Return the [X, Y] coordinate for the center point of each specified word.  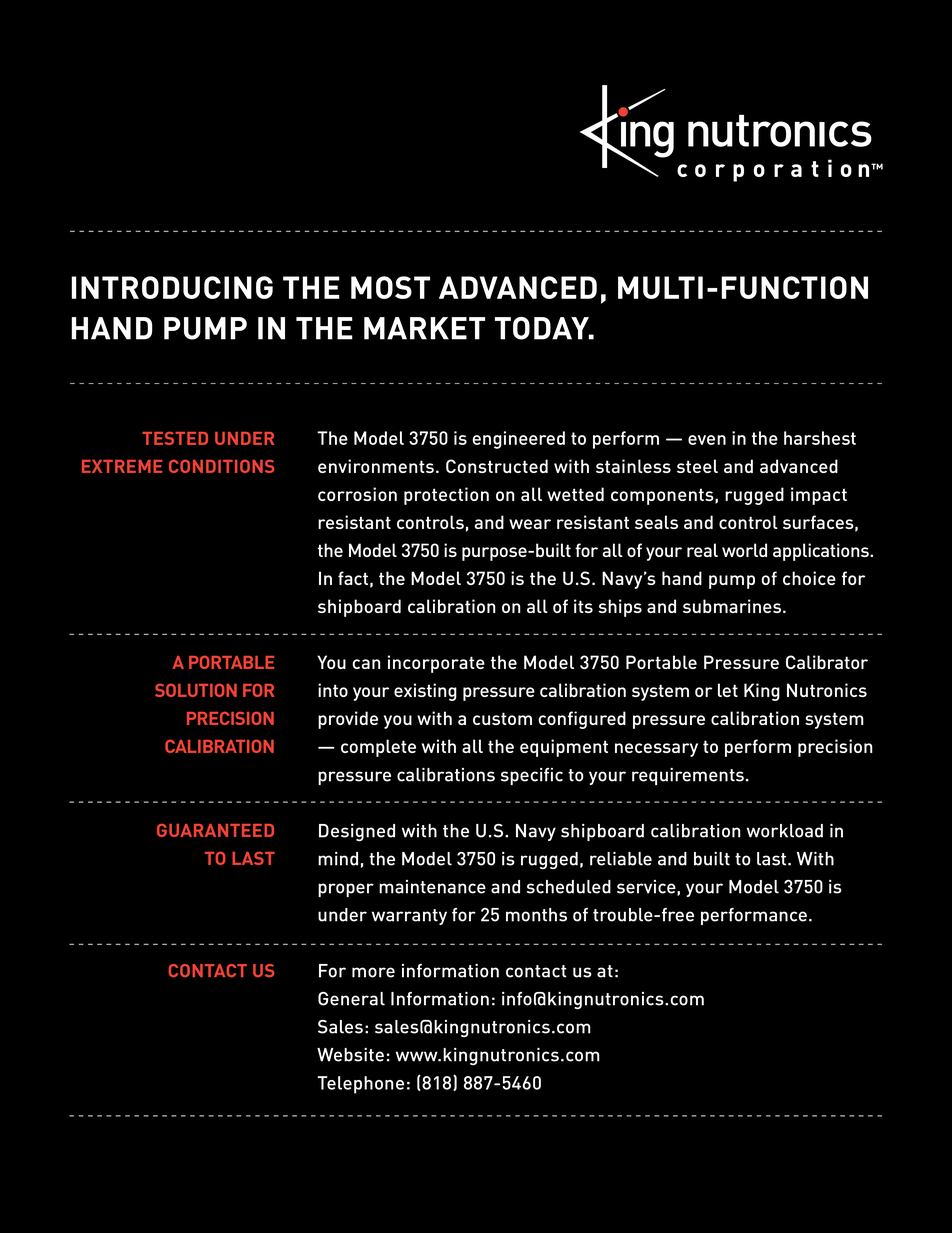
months [536, 915]
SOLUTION [196, 690]
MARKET [424, 328]
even [707, 440]
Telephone [360, 1085]
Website [350, 1055]
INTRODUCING [172, 287]
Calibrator [827, 662]
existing [425, 692]
